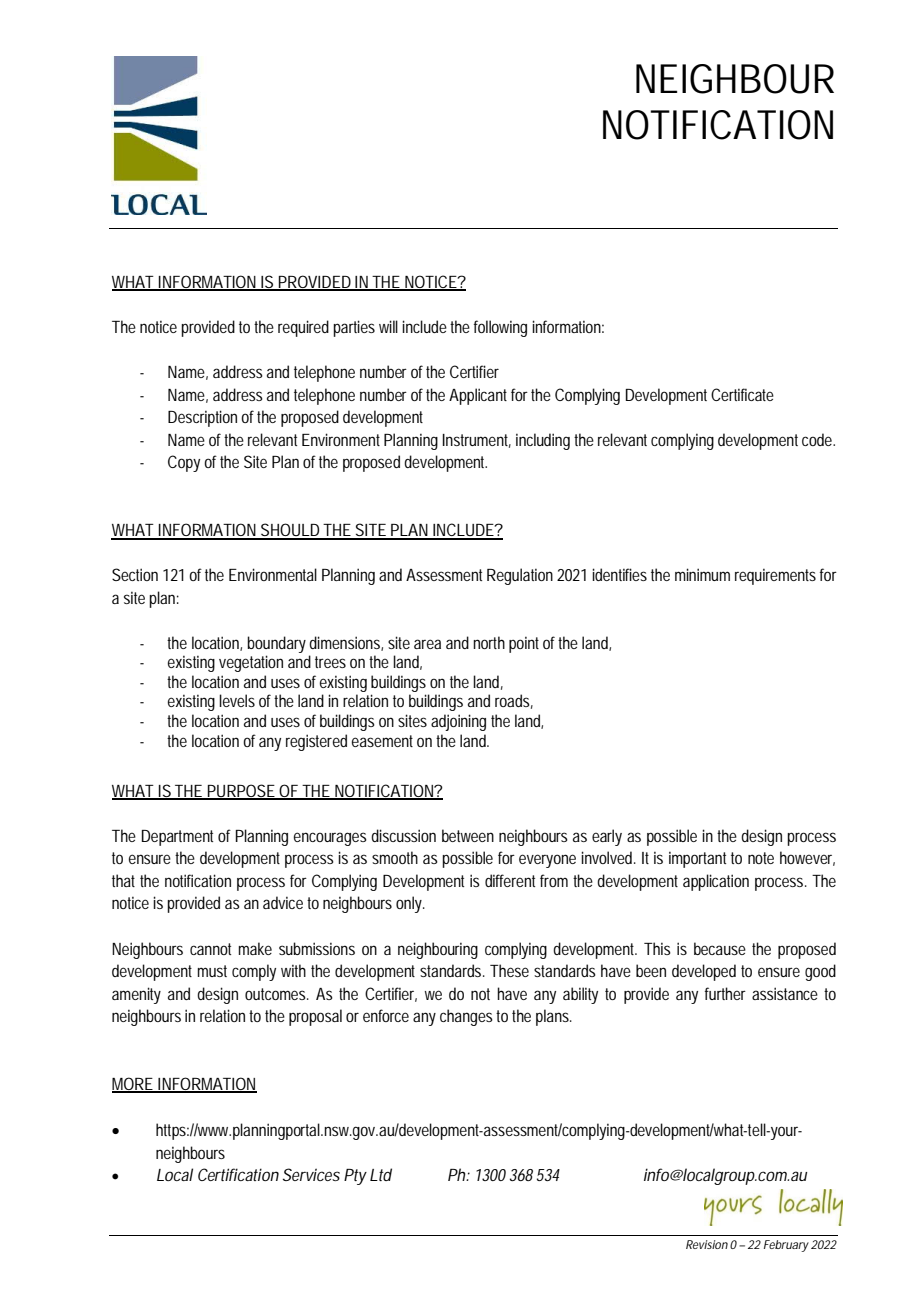 This screenshot has height=1308, width=924. I want to click on vegetation, so click(251, 663).
